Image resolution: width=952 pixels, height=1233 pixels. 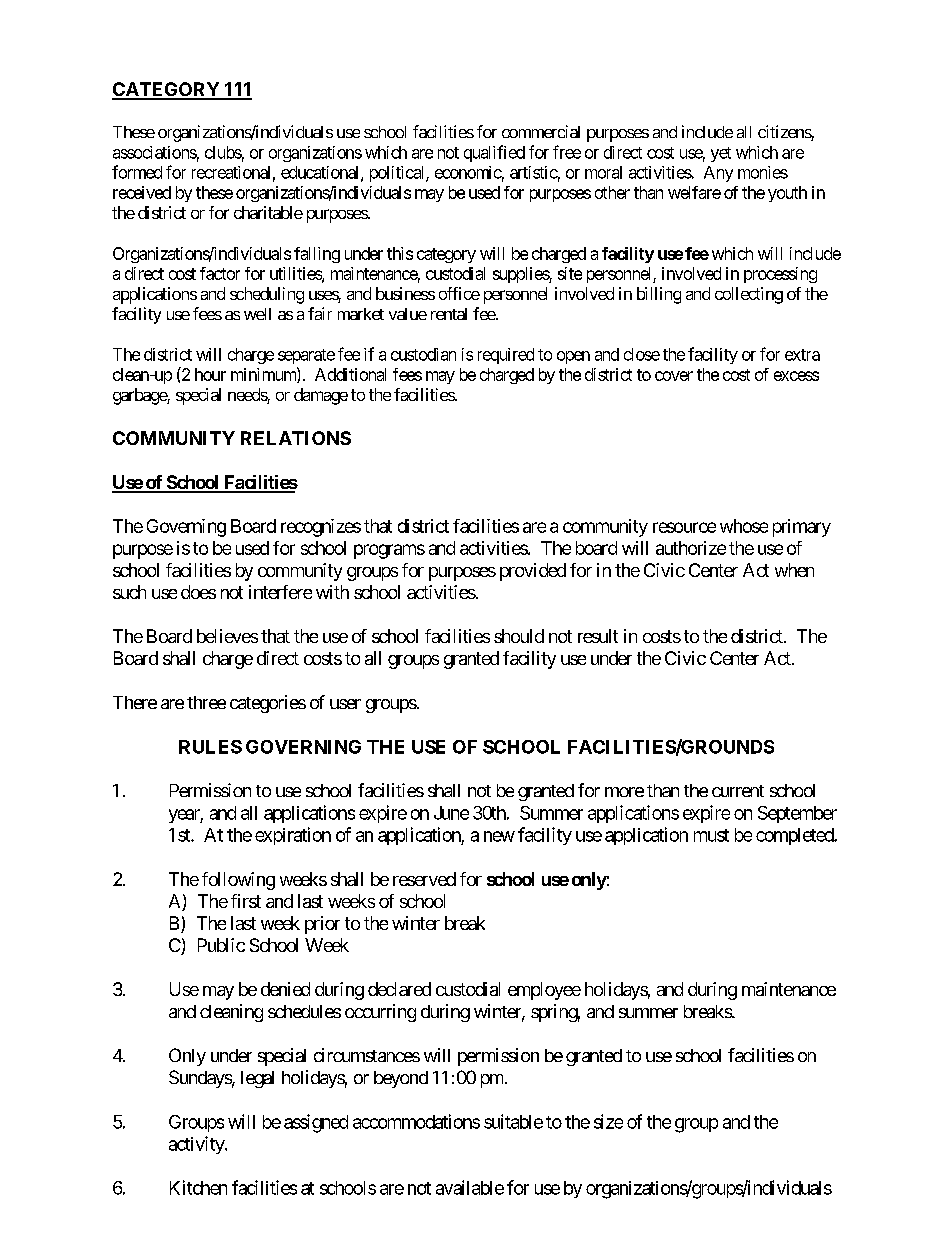 I want to click on yet, so click(x=721, y=154).
